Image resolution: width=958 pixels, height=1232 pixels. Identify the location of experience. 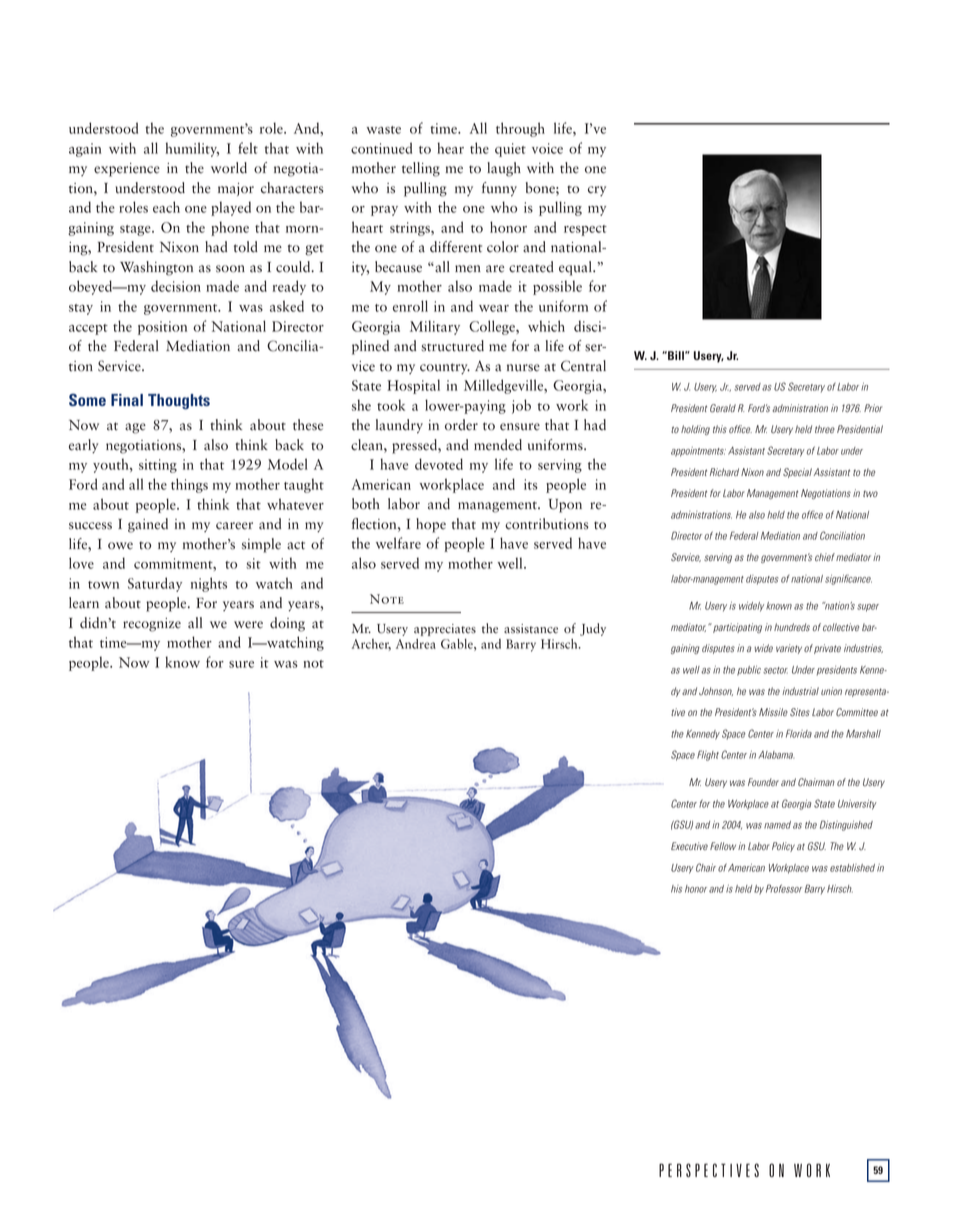
(127, 170).
